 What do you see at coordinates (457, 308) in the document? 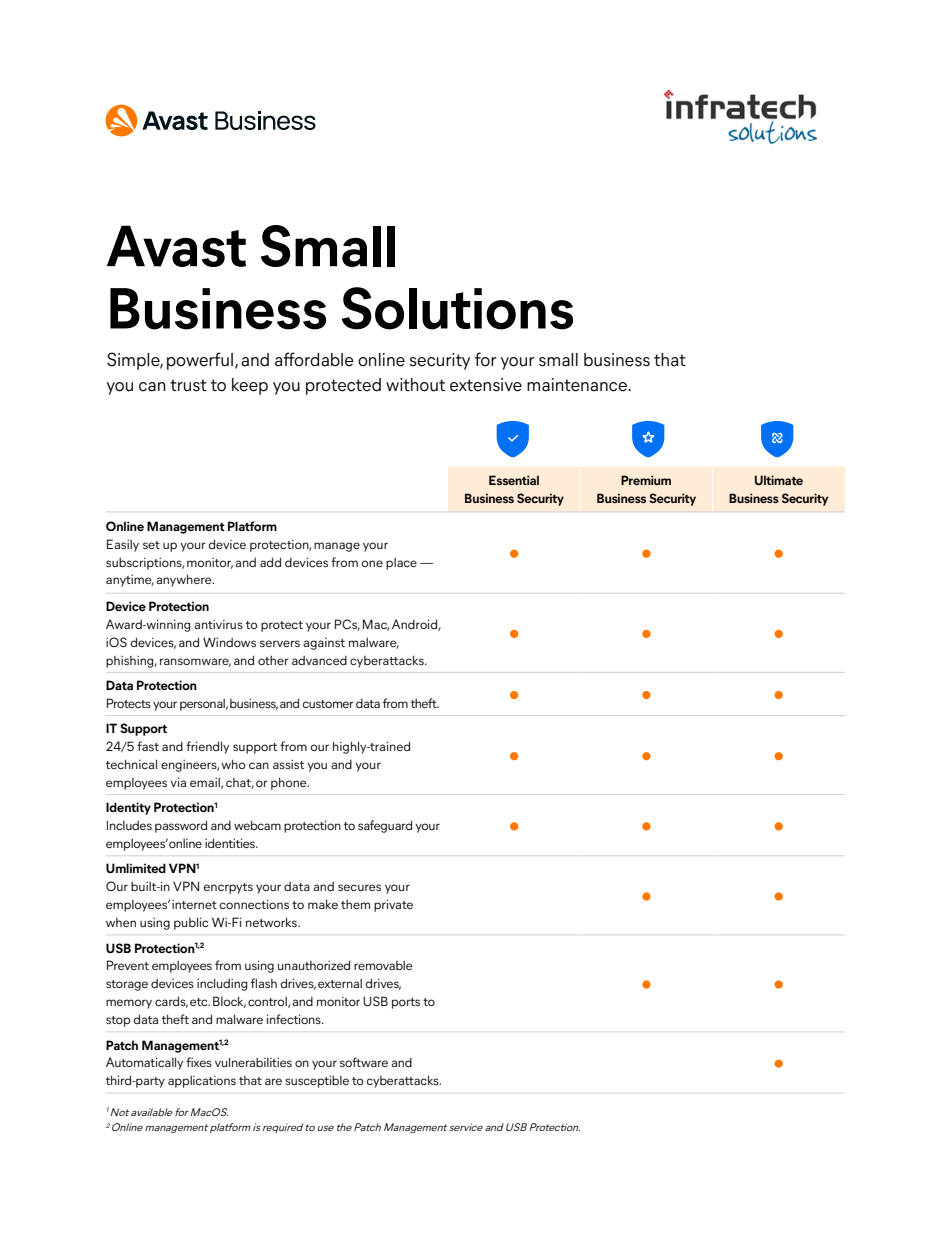
I see `Solutions` at bounding box center [457, 308].
